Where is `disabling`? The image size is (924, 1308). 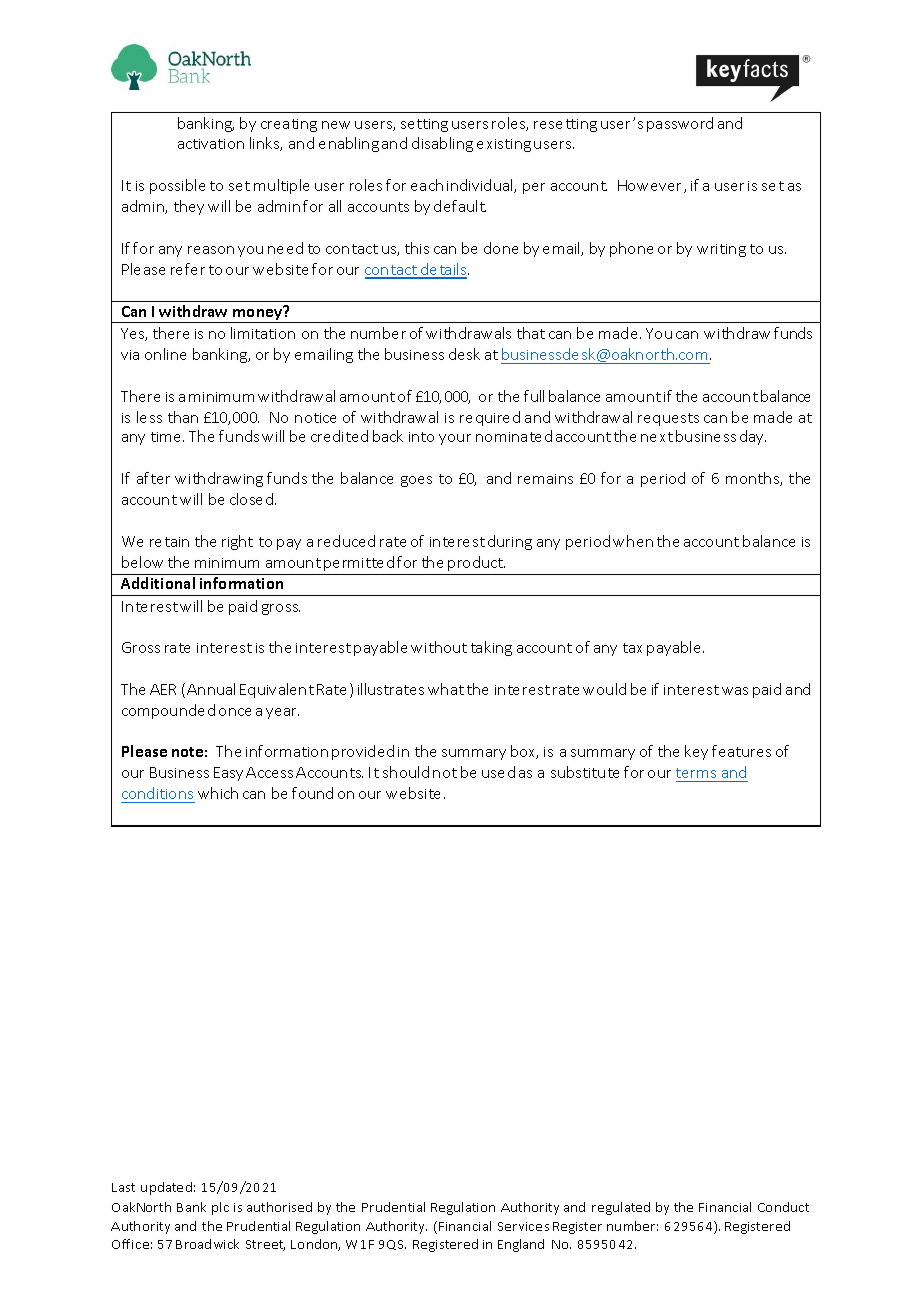
disabling is located at coordinates (442, 144).
